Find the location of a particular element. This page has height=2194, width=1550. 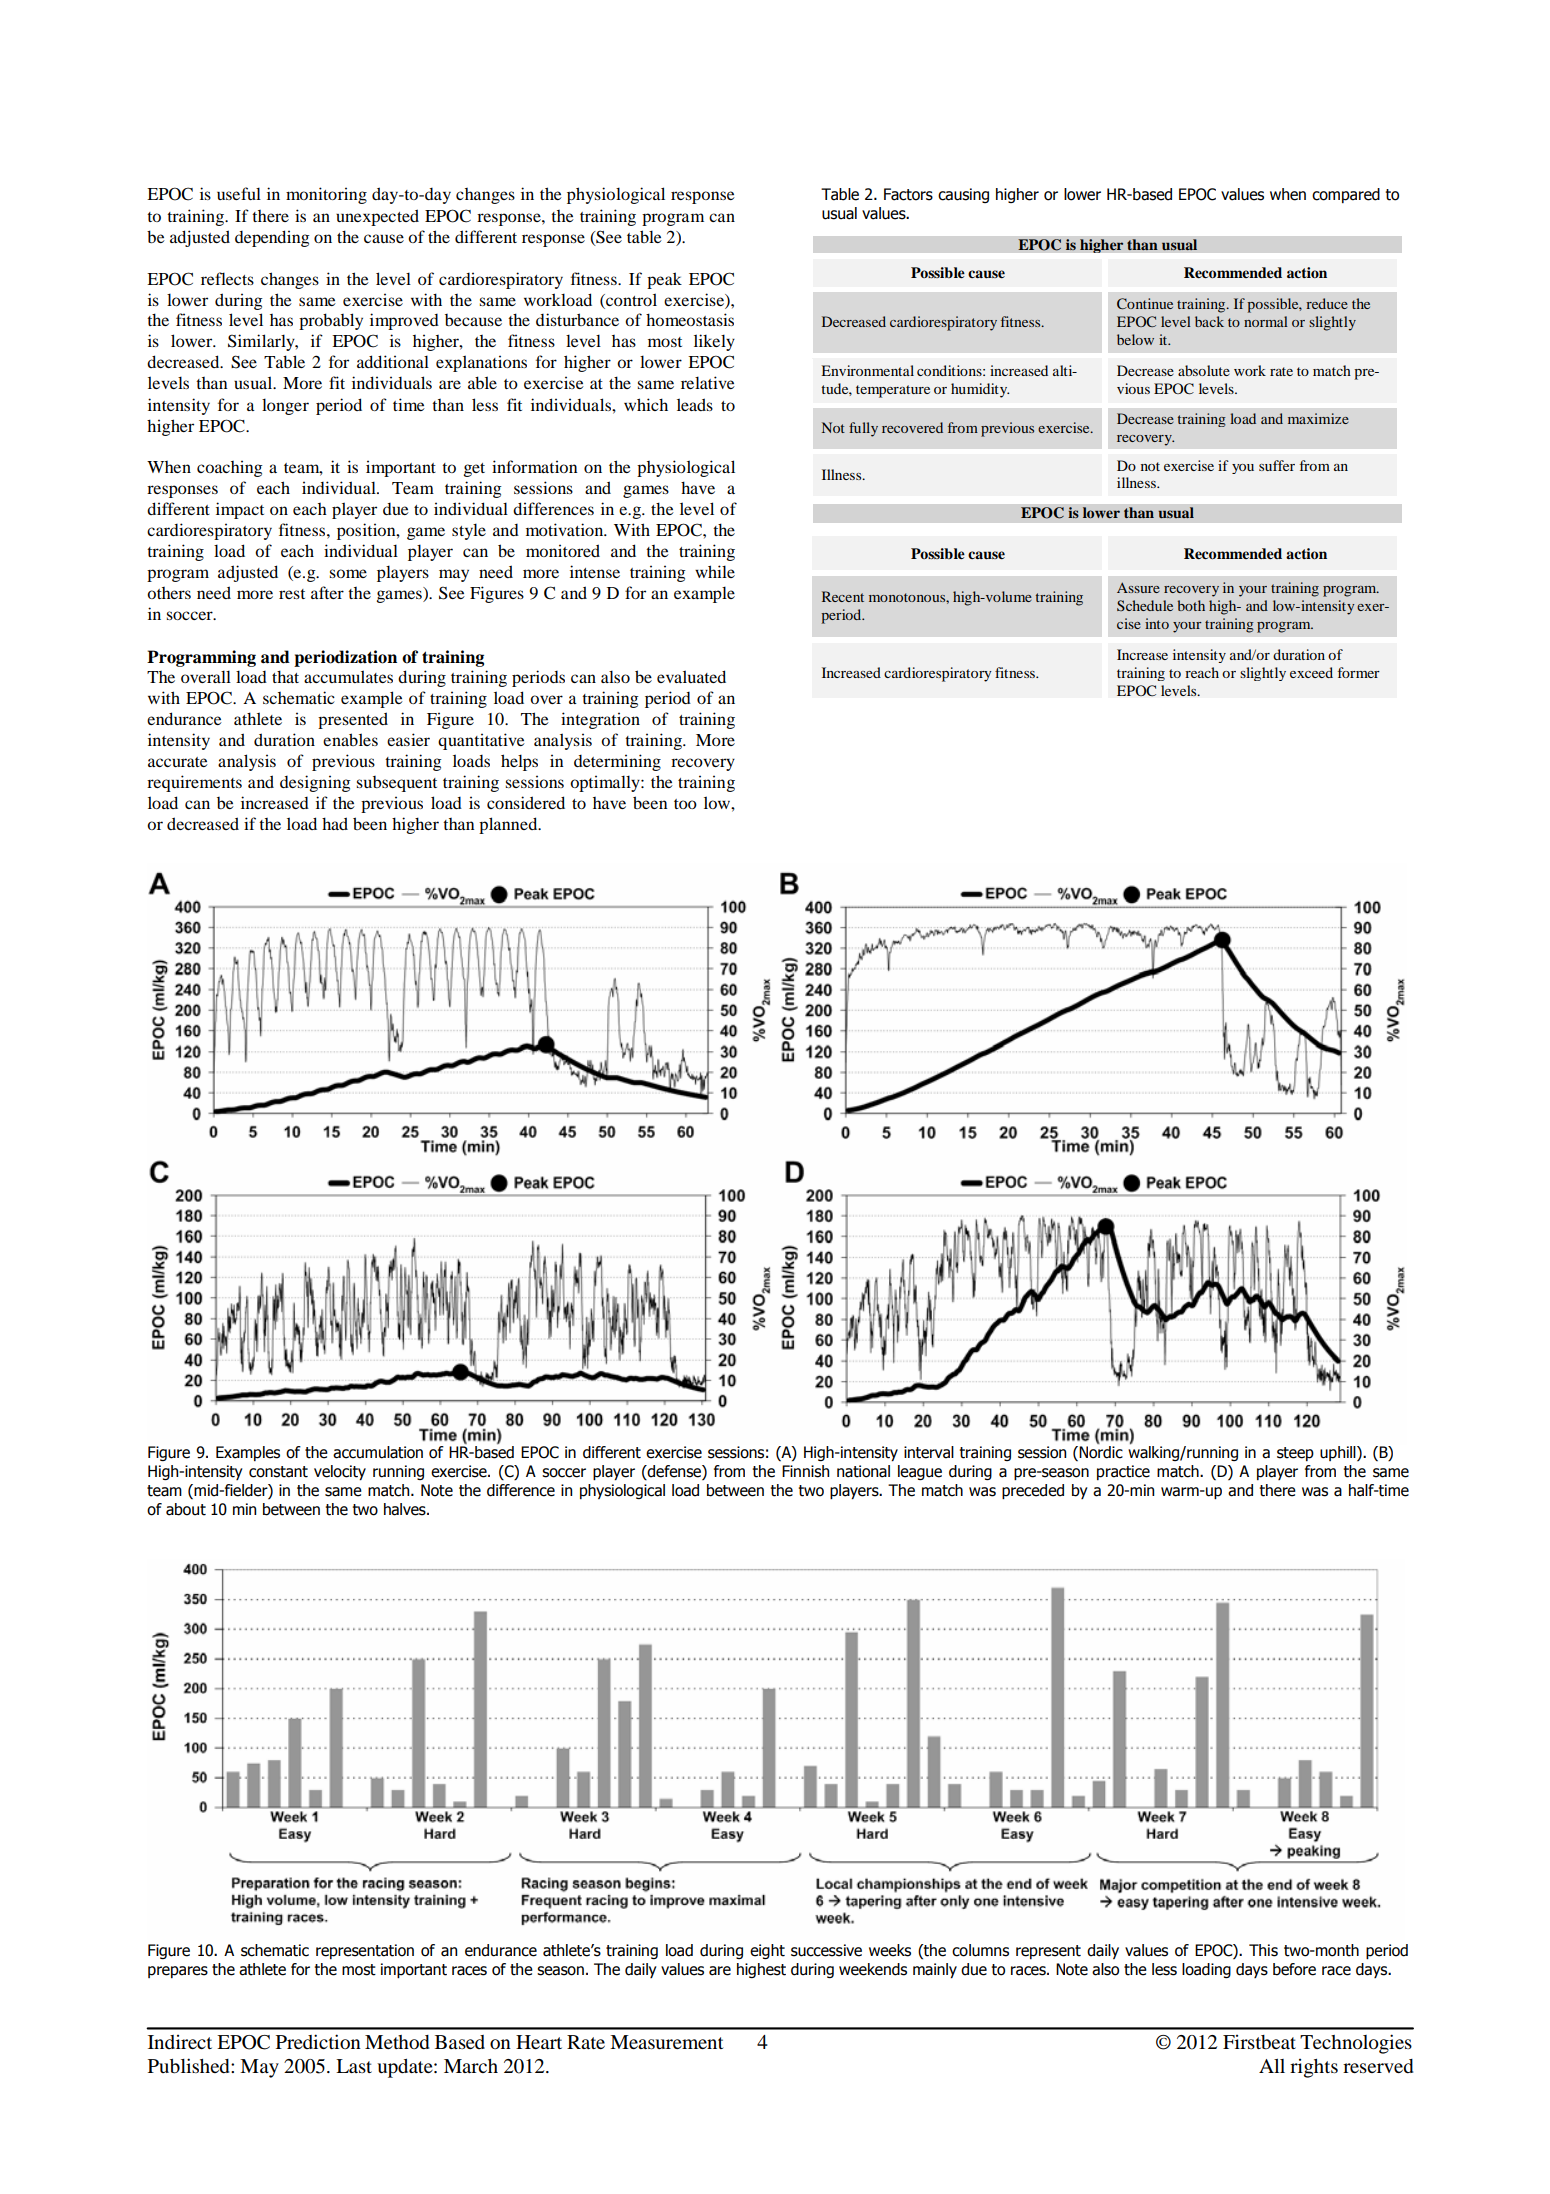

velocity is located at coordinates (340, 1472).
